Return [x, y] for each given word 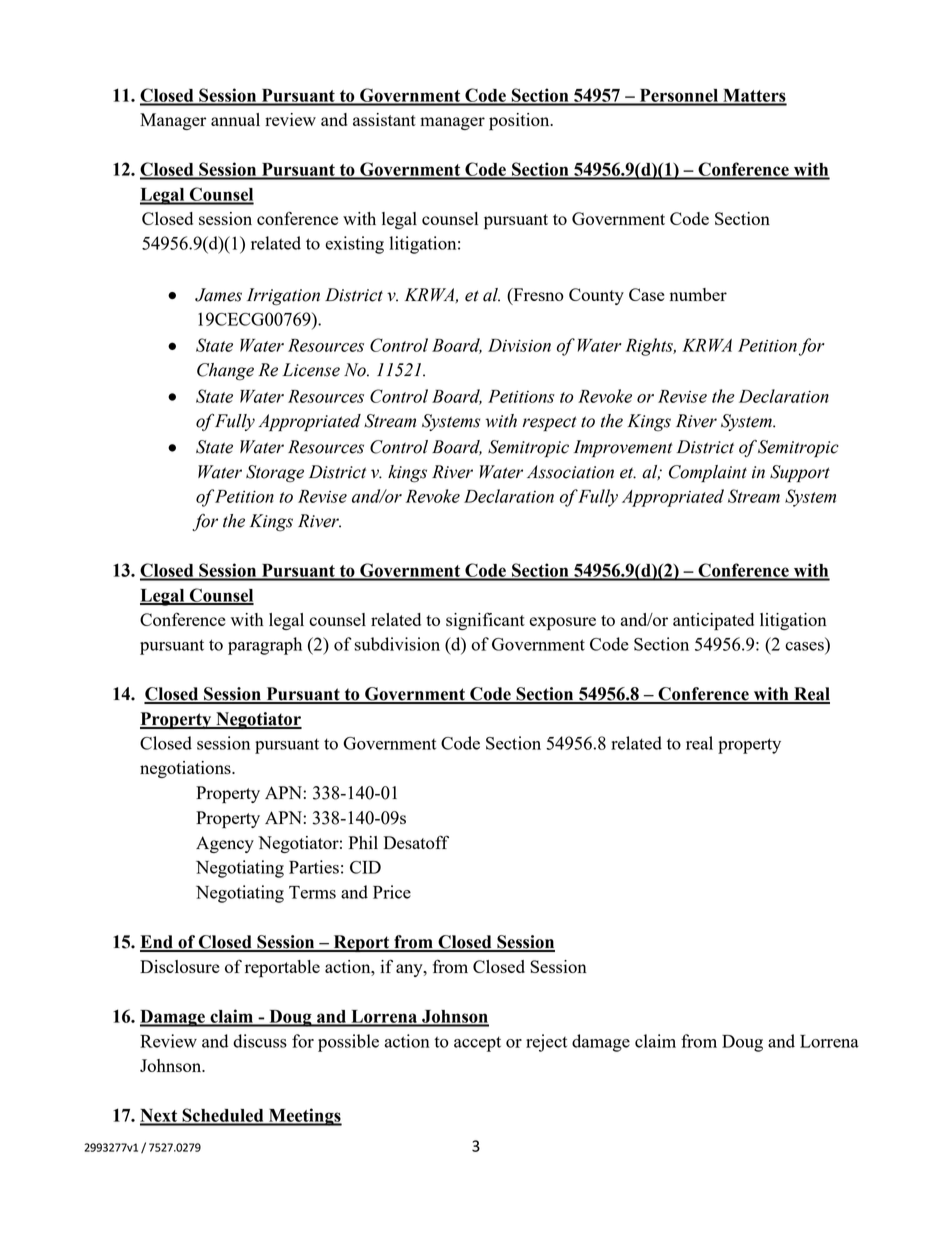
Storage [275, 474]
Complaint [708, 473]
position [520, 122]
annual [235, 119]
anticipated [713, 622]
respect [550, 423]
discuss [260, 1041]
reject [546, 1043]
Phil [363, 842]
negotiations [186, 769]
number [698, 294]
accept [477, 1044]
